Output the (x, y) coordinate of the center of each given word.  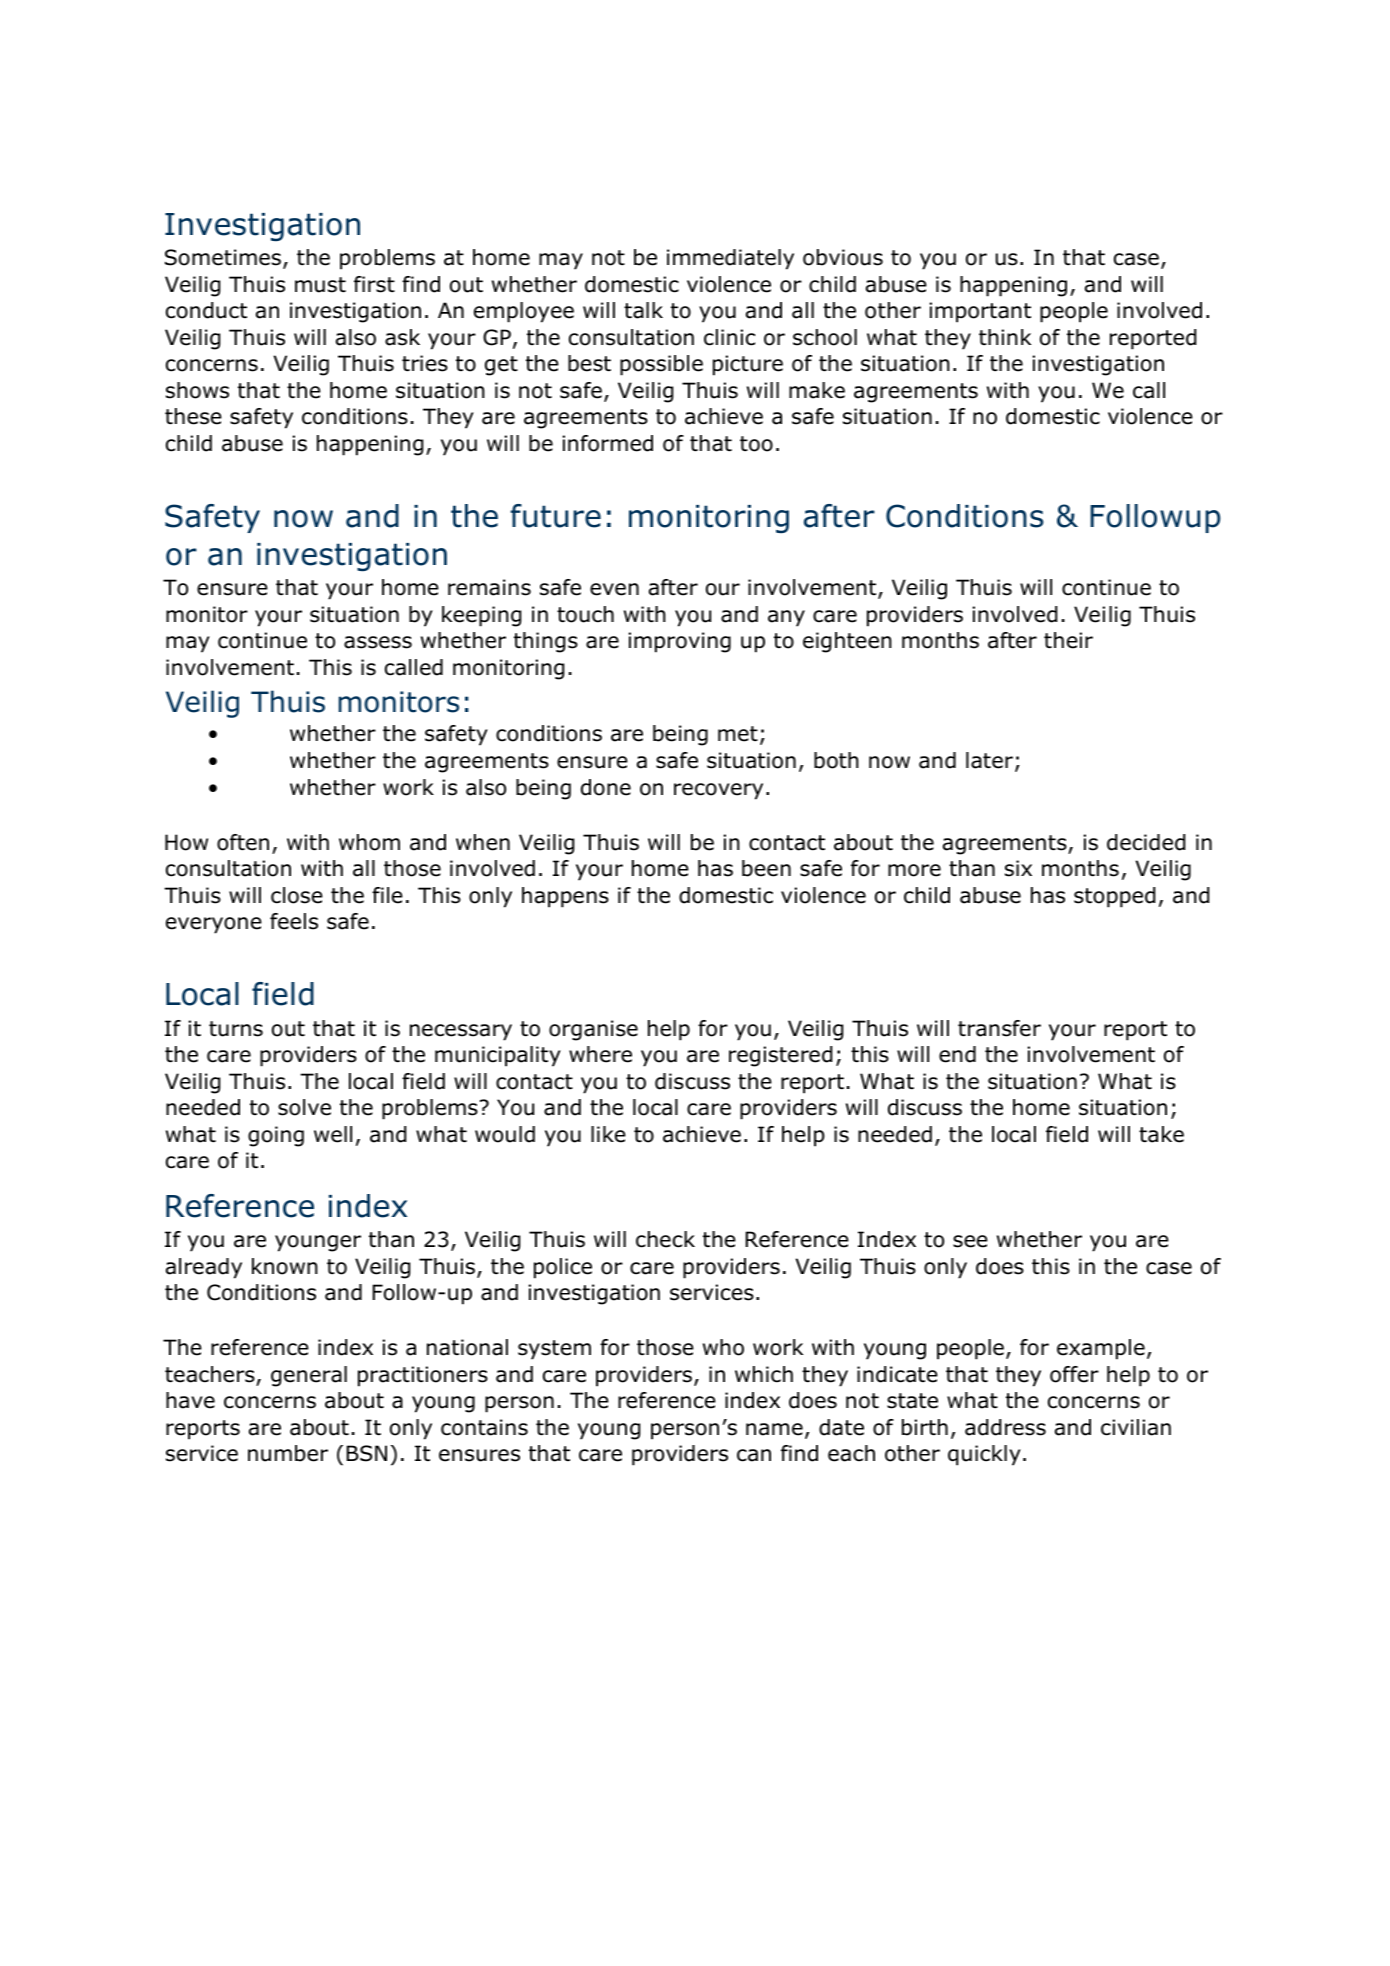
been (766, 868)
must (320, 285)
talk (643, 310)
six (1018, 868)
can (754, 1455)
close (297, 895)
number (288, 1453)
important (980, 312)
